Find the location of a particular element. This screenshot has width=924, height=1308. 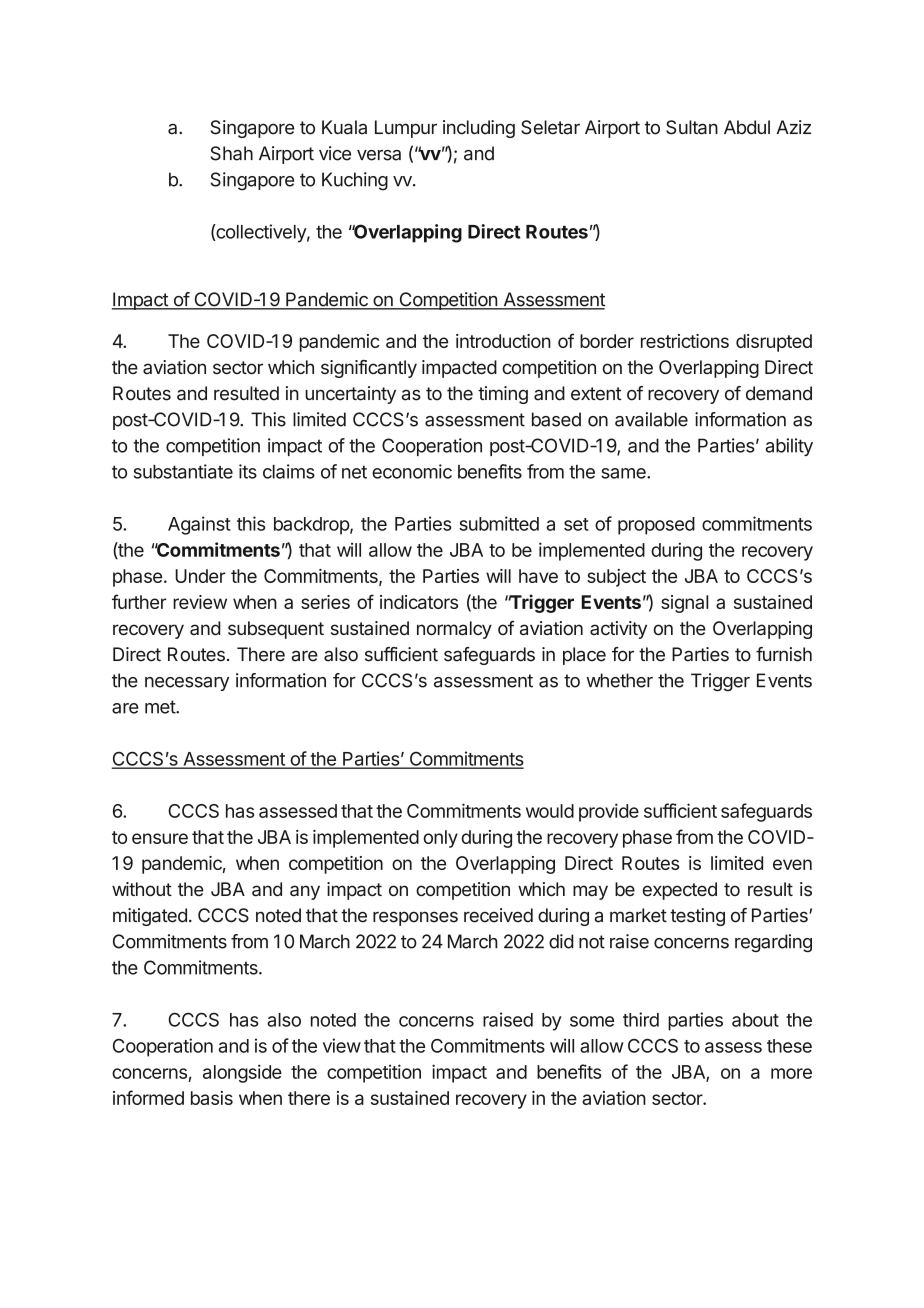

only is located at coordinates (440, 839).
